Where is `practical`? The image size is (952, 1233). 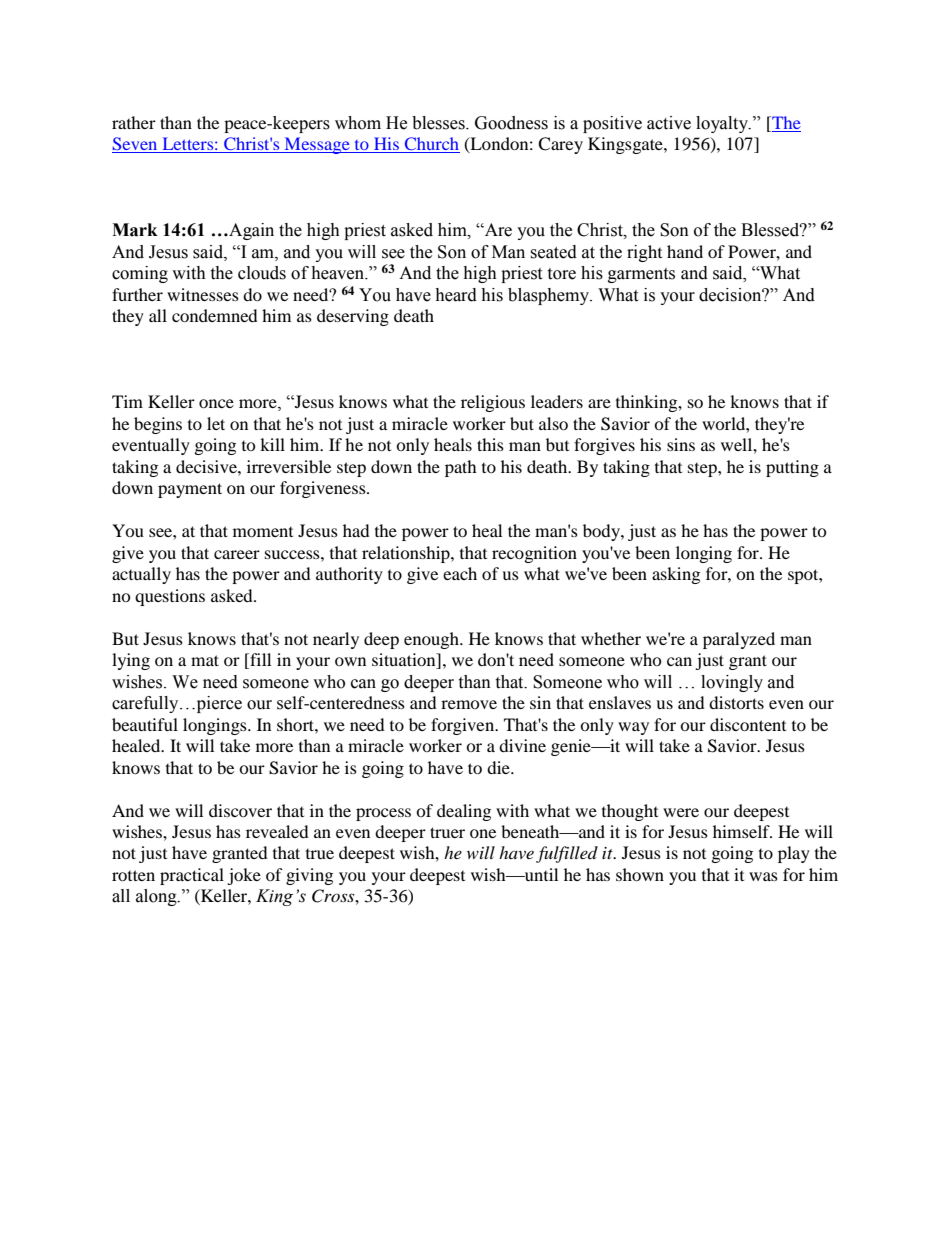 practical is located at coordinates (192, 876).
